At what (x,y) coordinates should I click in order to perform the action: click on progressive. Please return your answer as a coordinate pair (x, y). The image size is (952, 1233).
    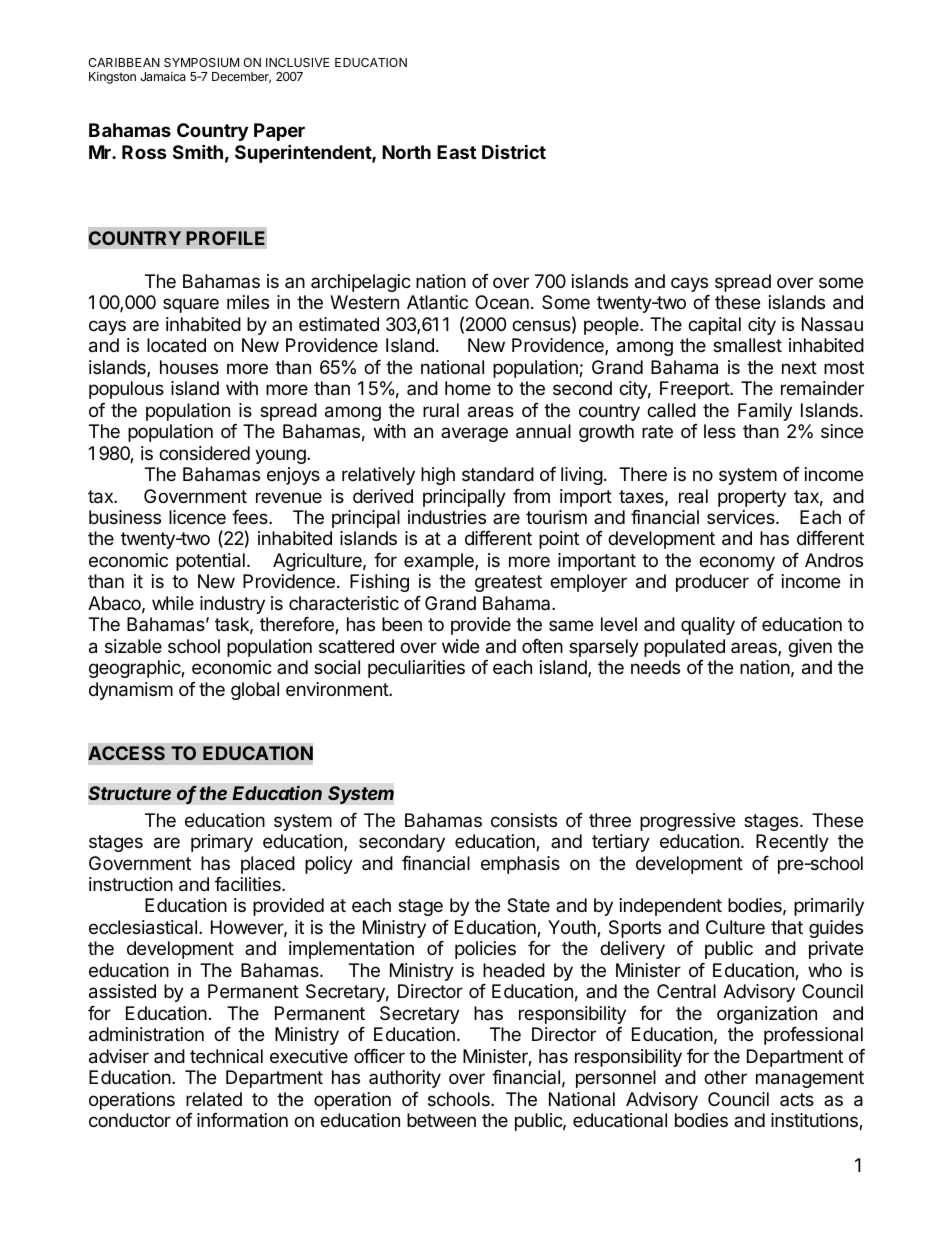
    Looking at the image, I should click on (687, 822).
